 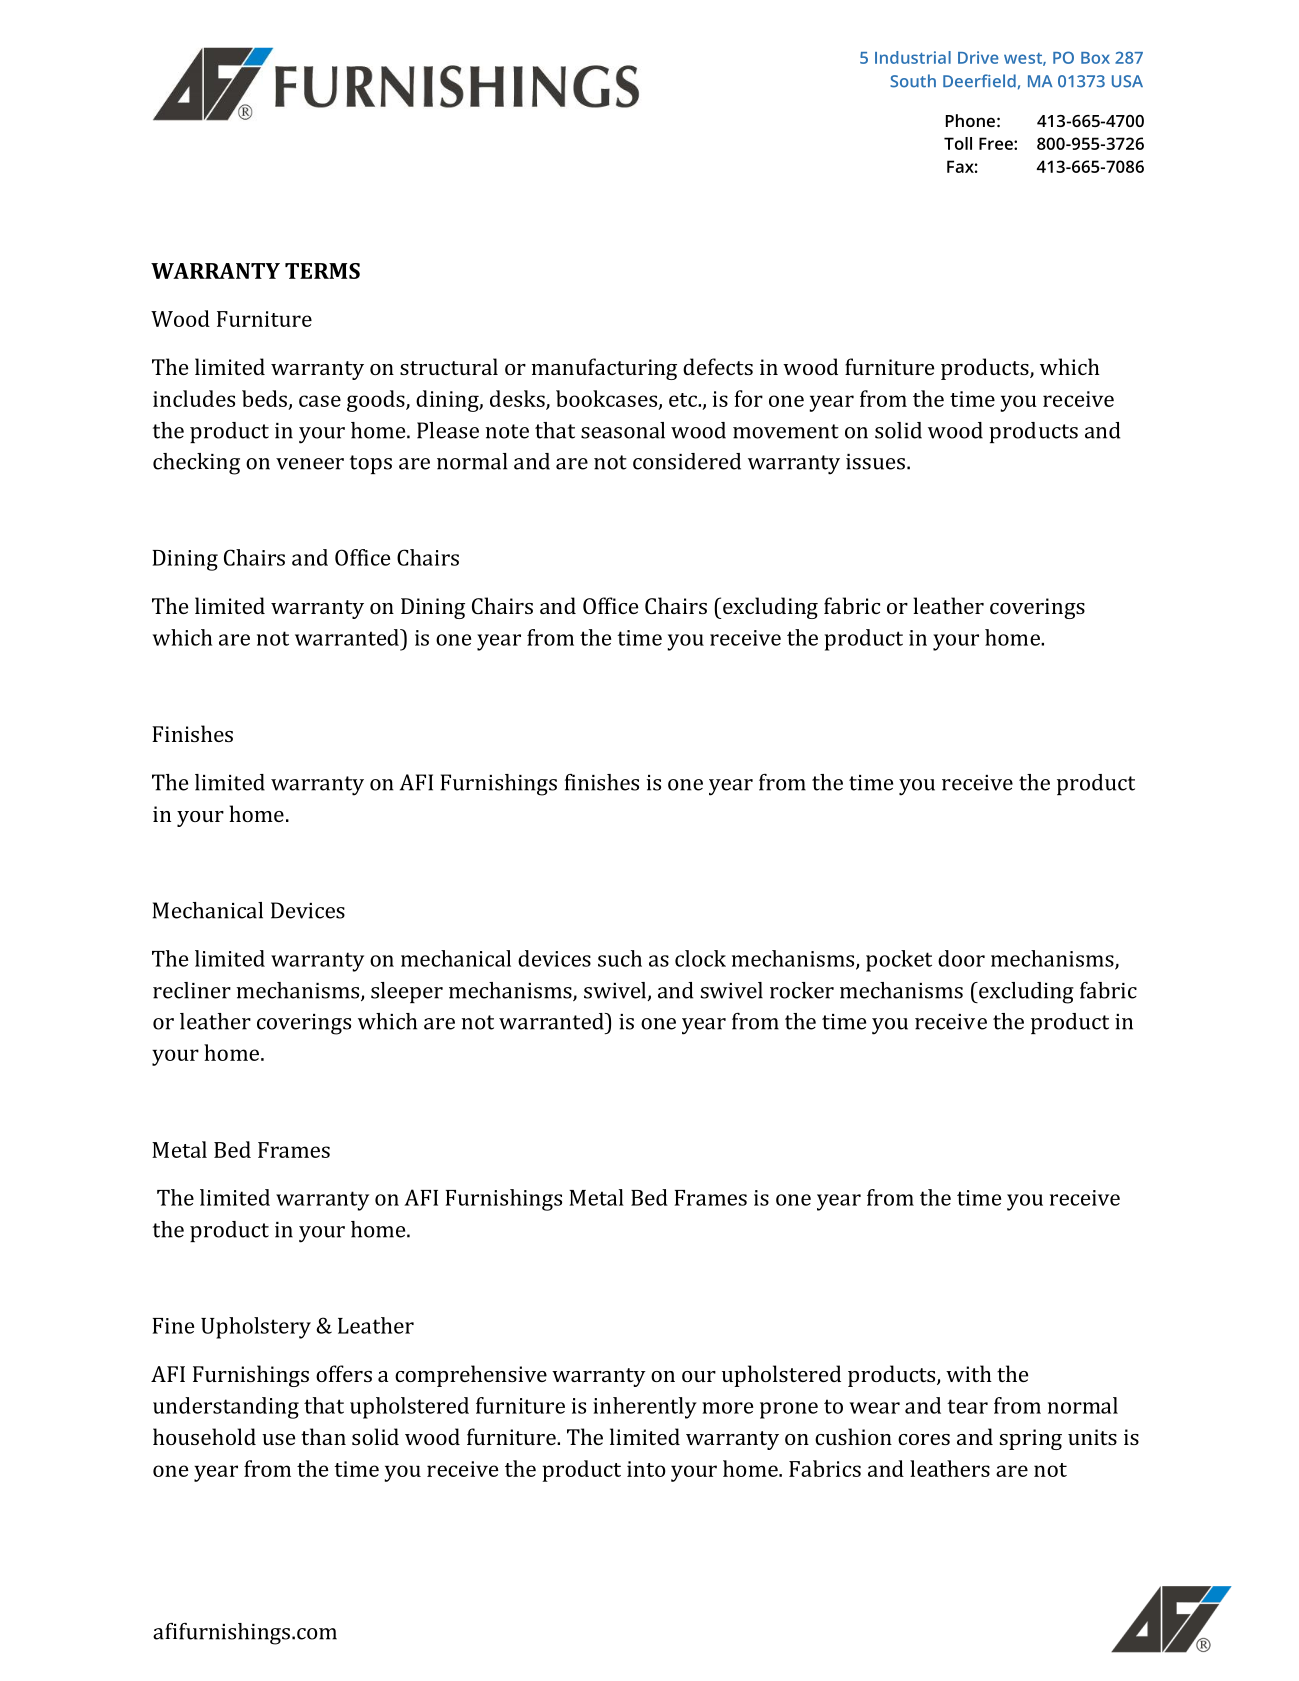 I want to click on door, so click(x=961, y=958).
